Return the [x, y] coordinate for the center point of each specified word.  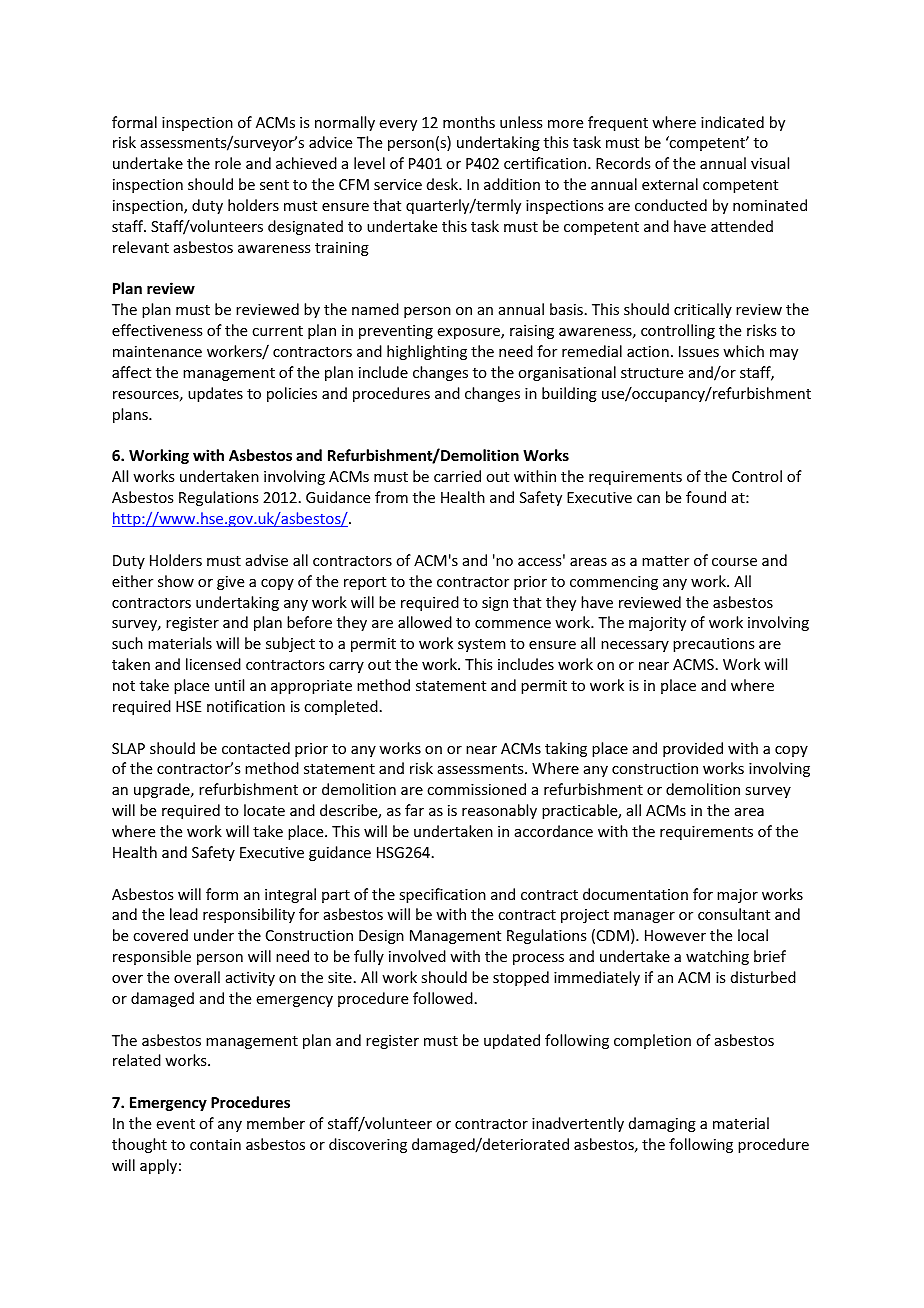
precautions [713, 645]
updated [512, 1041]
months [469, 122]
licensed [213, 664]
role [228, 163]
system [482, 645]
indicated [732, 122]
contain [215, 1144]
